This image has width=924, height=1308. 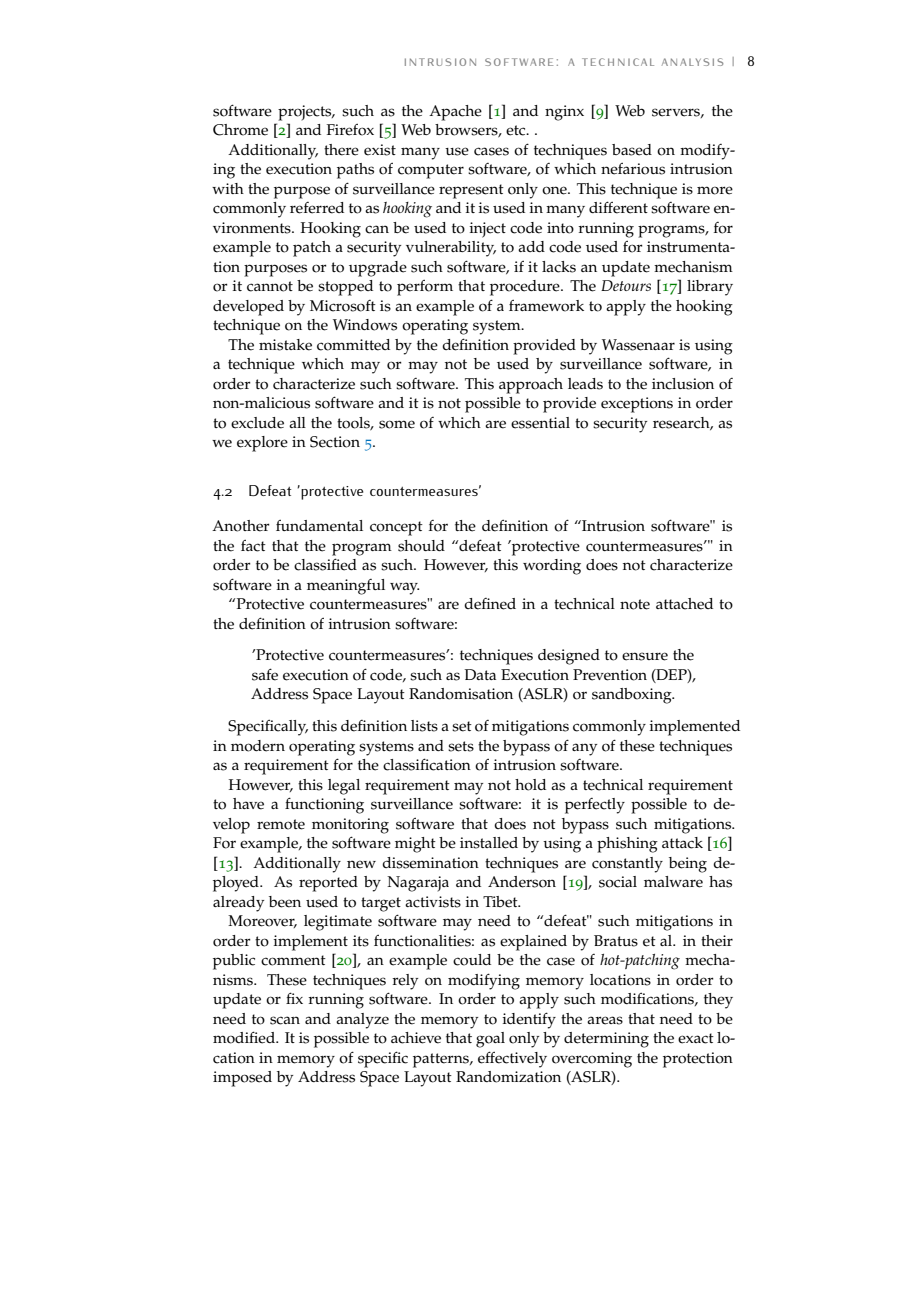 What do you see at coordinates (683, 384) in the image?
I see `inclusion` at bounding box center [683, 384].
